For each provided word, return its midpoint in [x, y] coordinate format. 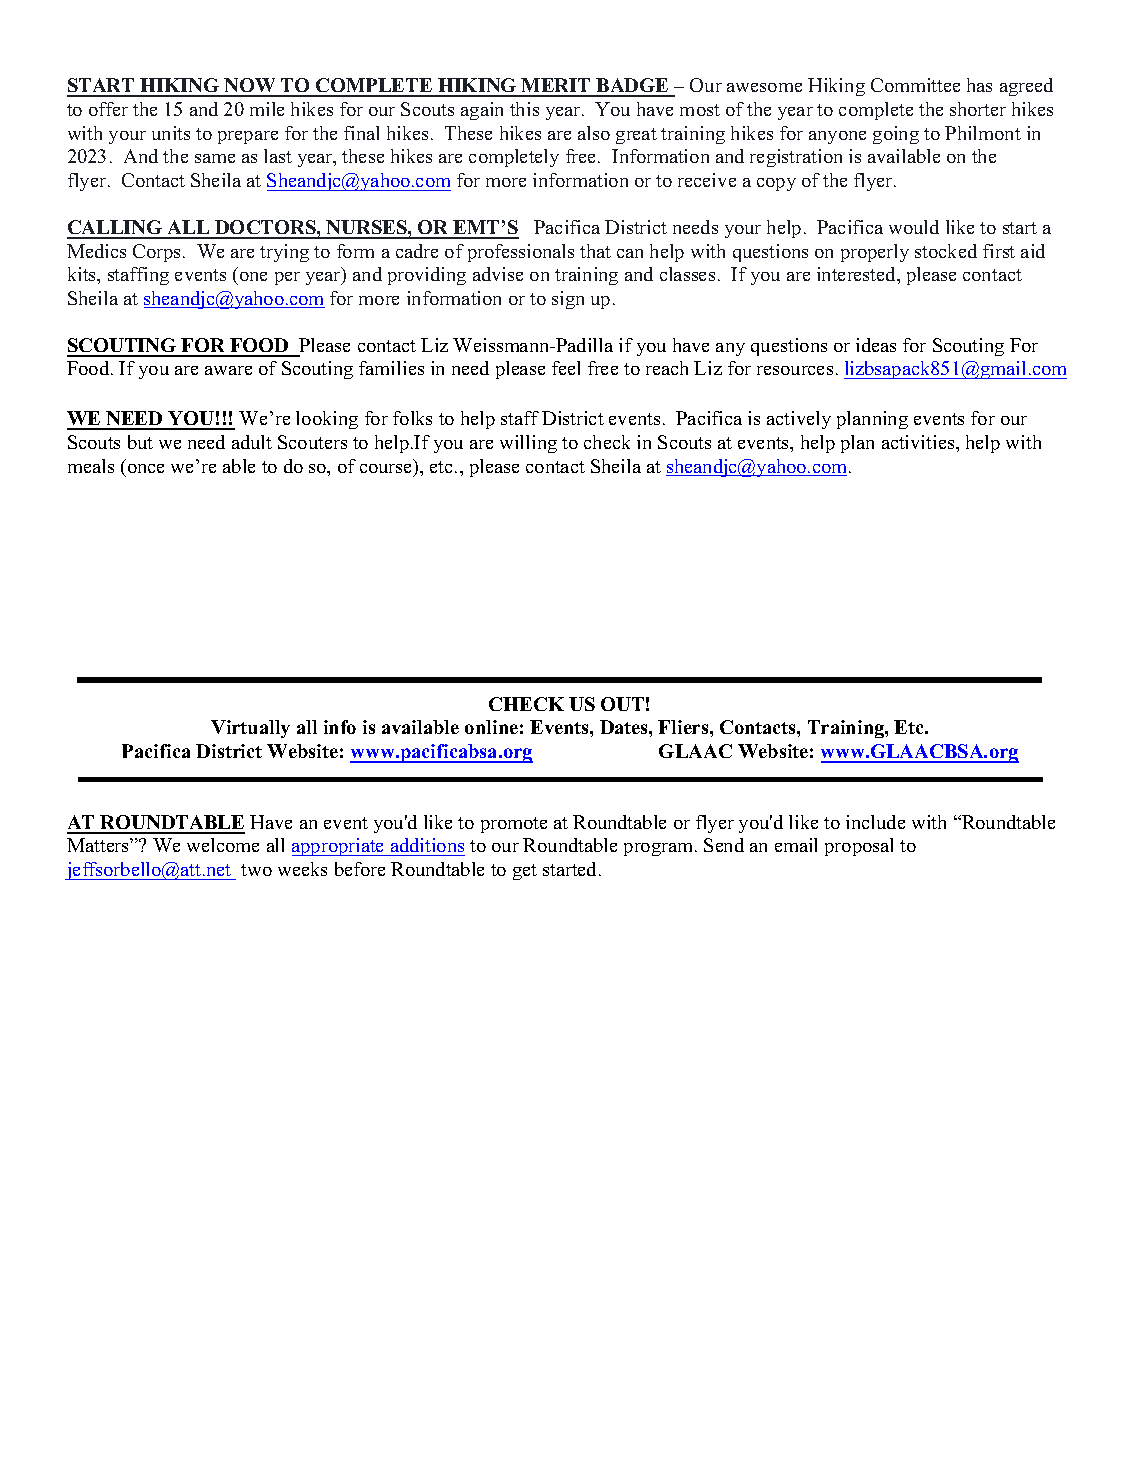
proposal [859, 847]
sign [568, 300]
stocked [946, 251]
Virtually [250, 729]
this [524, 109]
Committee [915, 85]
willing [528, 444]
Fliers [684, 727]
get [525, 872]
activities [919, 442]
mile [267, 109]
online [491, 727]
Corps [158, 253]
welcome [223, 845]
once [146, 468]
